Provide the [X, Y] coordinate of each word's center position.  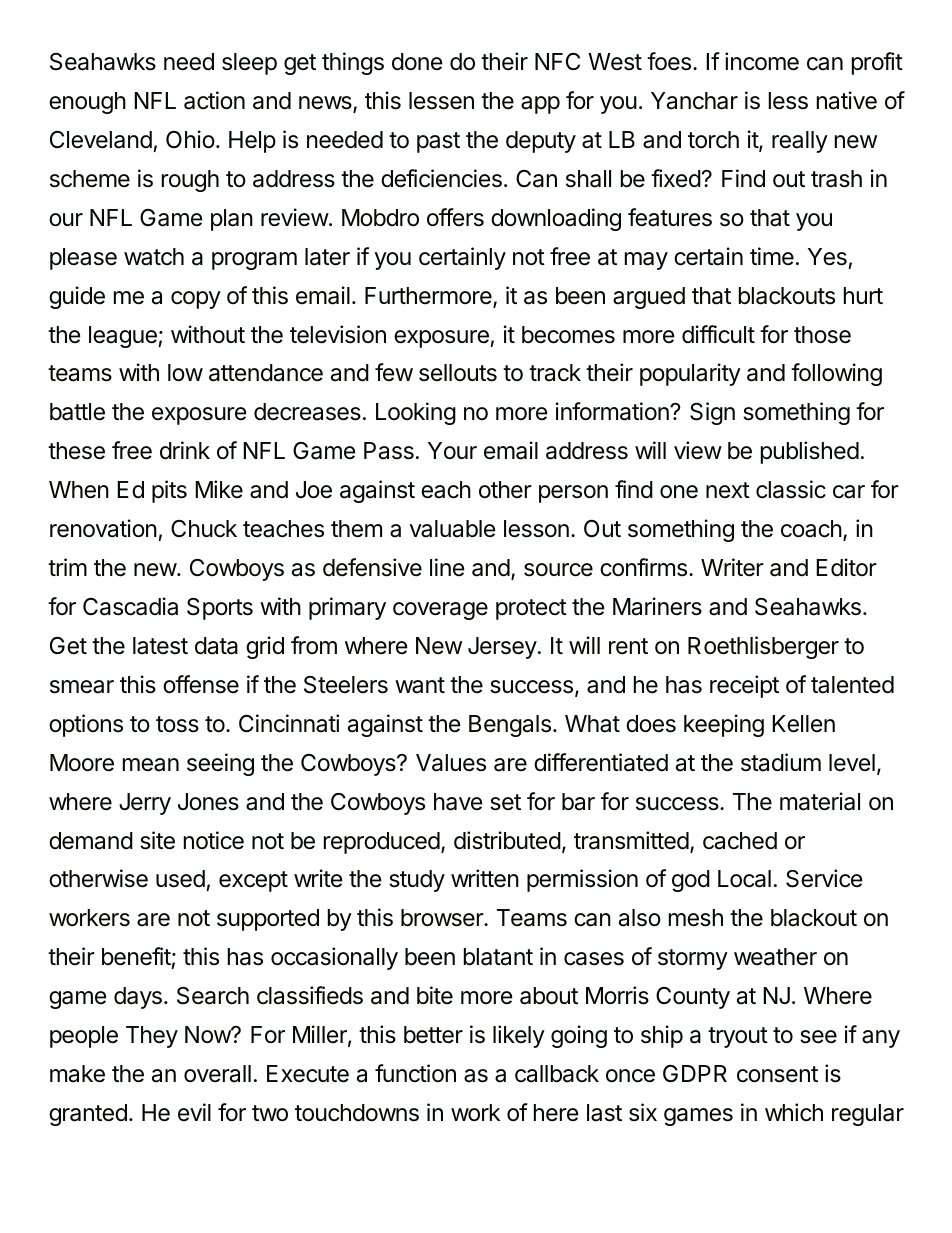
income [762, 61]
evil [194, 1112]
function [415, 1073]
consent [777, 1074]
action [214, 100]
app [540, 105]
